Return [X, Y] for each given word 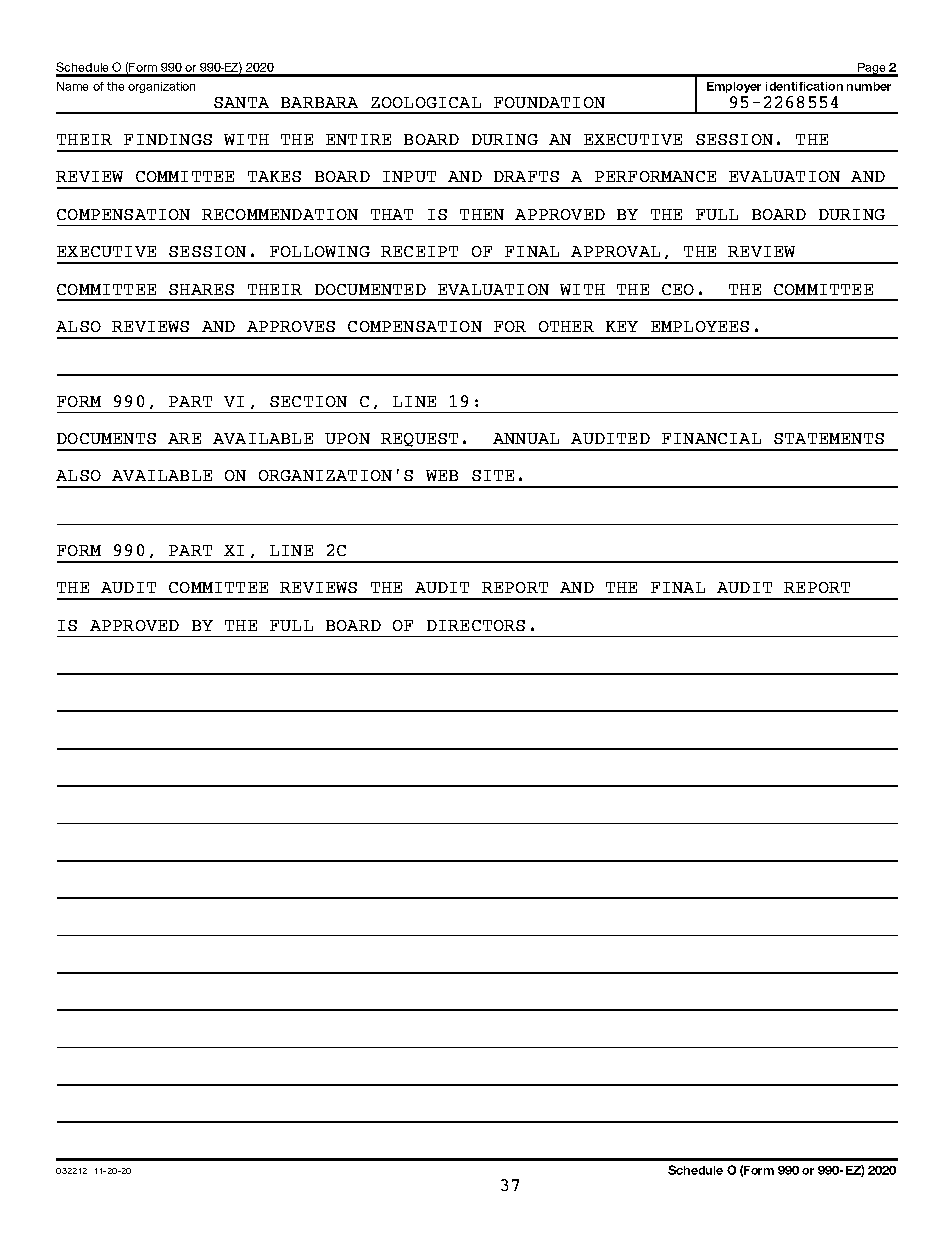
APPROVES [291, 326]
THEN [482, 214]
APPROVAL [615, 251]
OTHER [566, 326]
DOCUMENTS [106, 438]
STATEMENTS [829, 438]
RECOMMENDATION [280, 214]
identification [804, 86]
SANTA [241, 102]
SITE [493, 475]
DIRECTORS [476, 625]
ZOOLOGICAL [426, 102]
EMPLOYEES [700, 326]
